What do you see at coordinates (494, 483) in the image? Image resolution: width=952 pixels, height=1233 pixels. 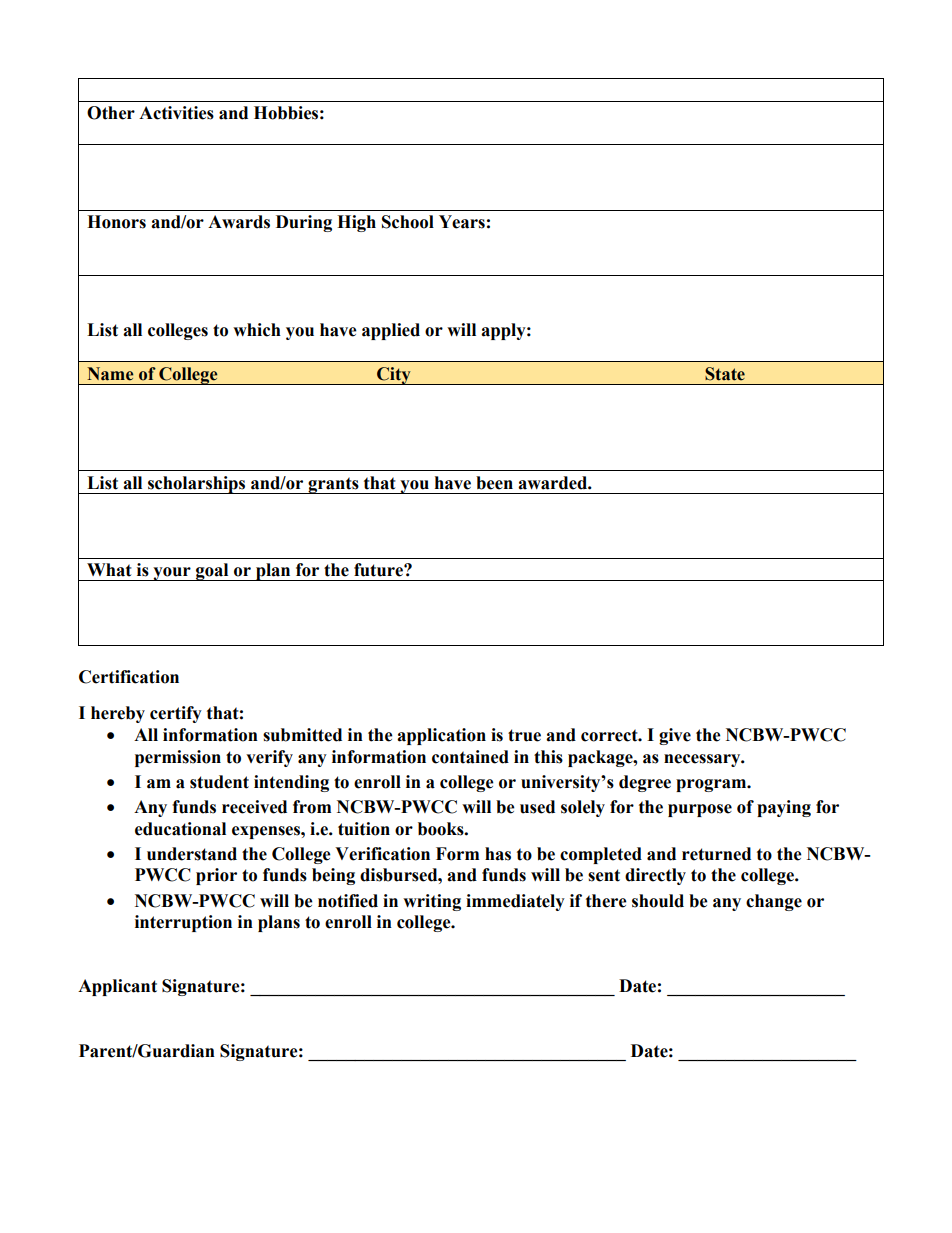 I see `been` at bounding box center [494, 483].
